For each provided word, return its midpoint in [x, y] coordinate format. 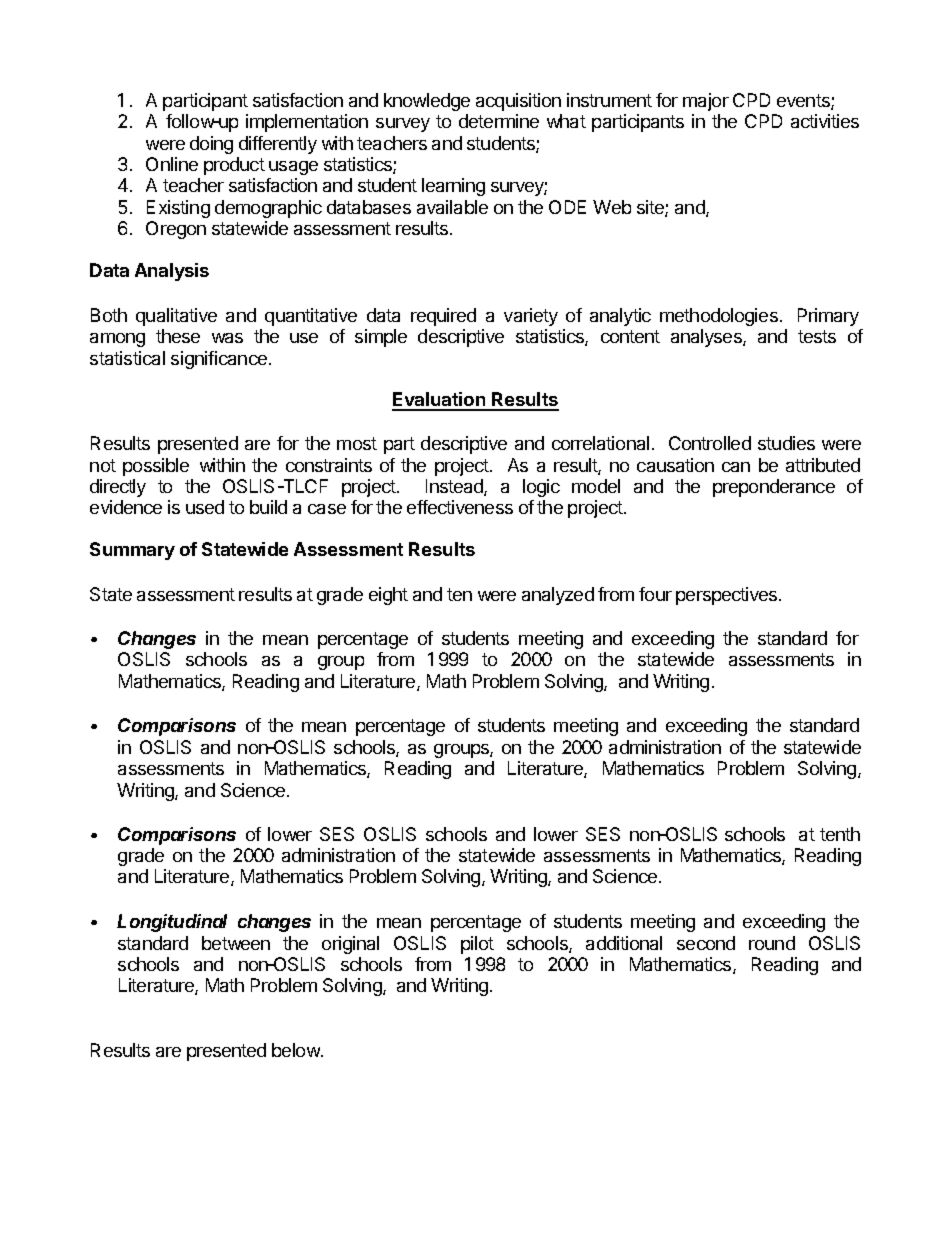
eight [388, 596]
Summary [132, 551]
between [236, 943]
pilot [477, 945]
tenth [840, 834]
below [297, 1050]
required [443, 317]
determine [499, 121]
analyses [707, 338]
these [178, 336]
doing [211, 145]
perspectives [728, 596]
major [706, 102]
